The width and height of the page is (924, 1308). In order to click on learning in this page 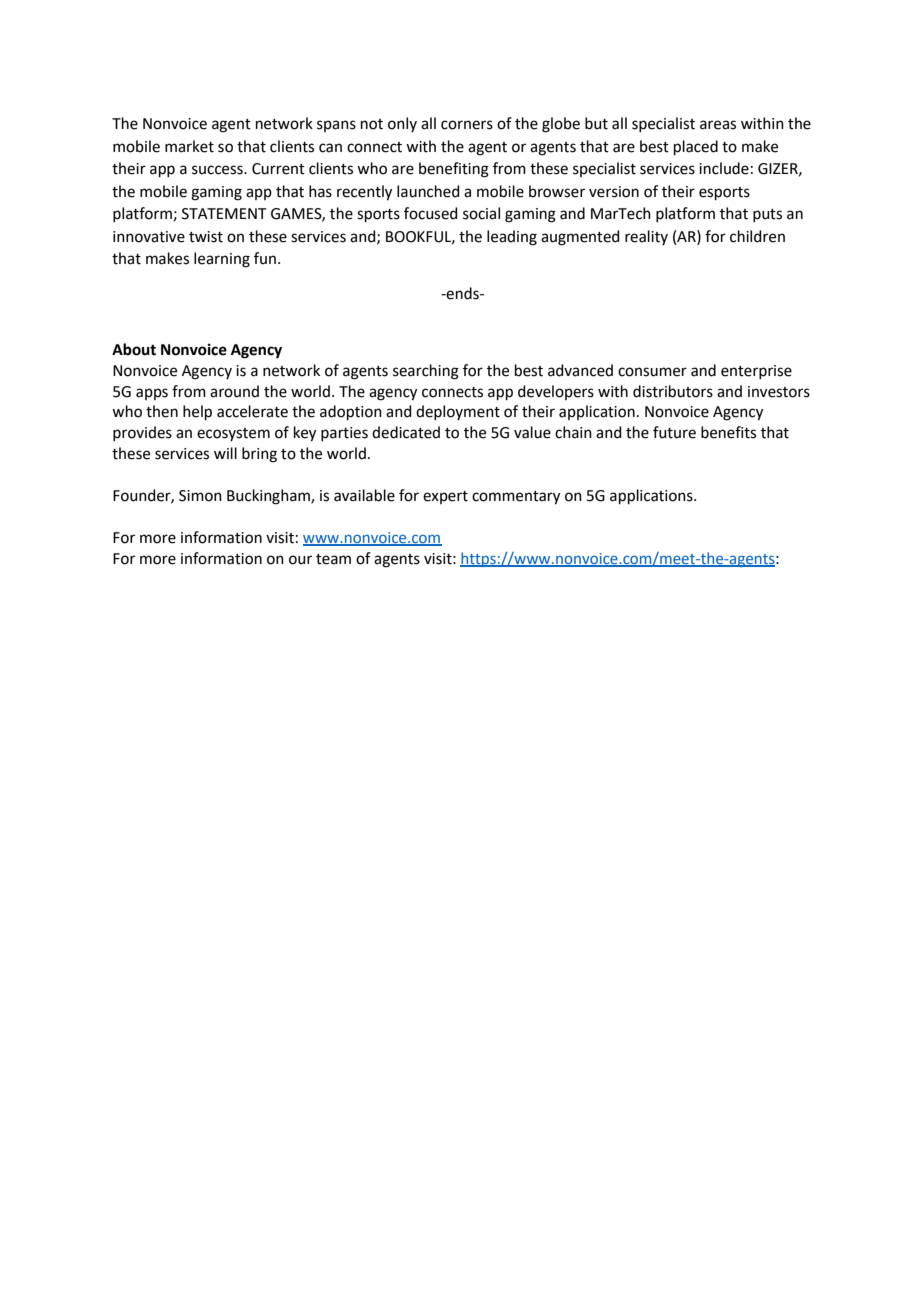, I will do `click(222, 260)`.
